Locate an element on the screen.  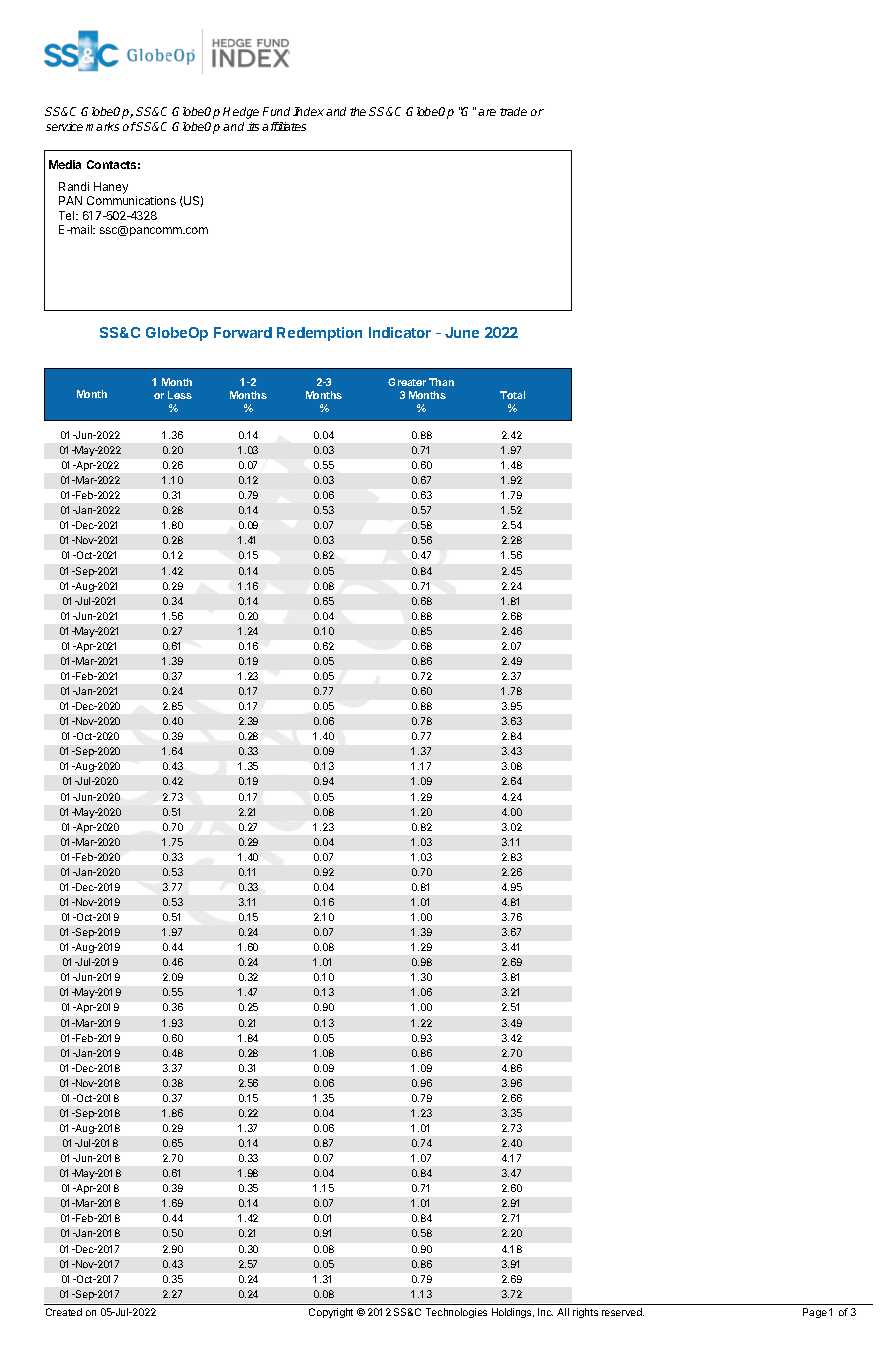
are is located at coordinates (487, 112).
